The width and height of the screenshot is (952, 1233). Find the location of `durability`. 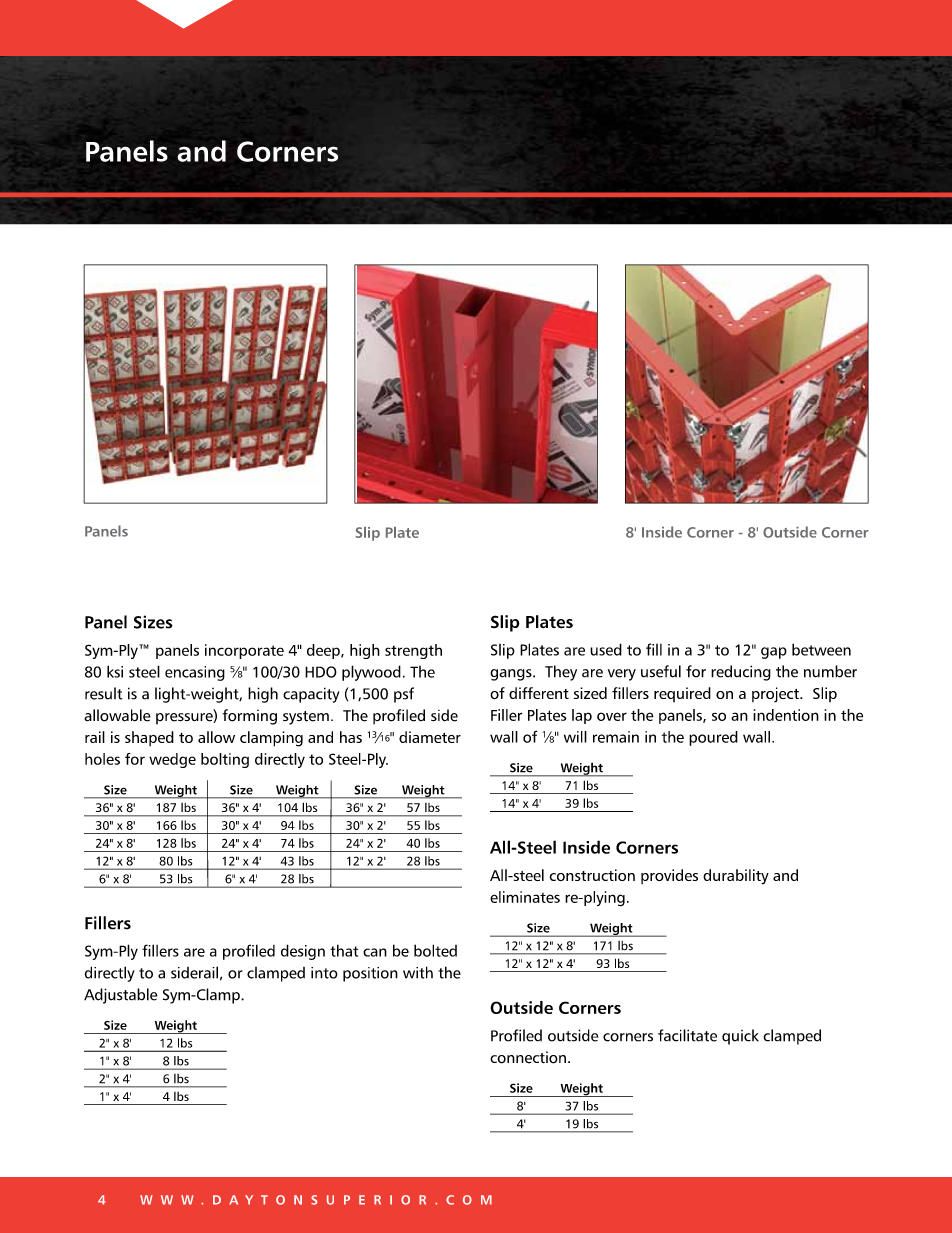

durability is located at coordinates (736, 877).
